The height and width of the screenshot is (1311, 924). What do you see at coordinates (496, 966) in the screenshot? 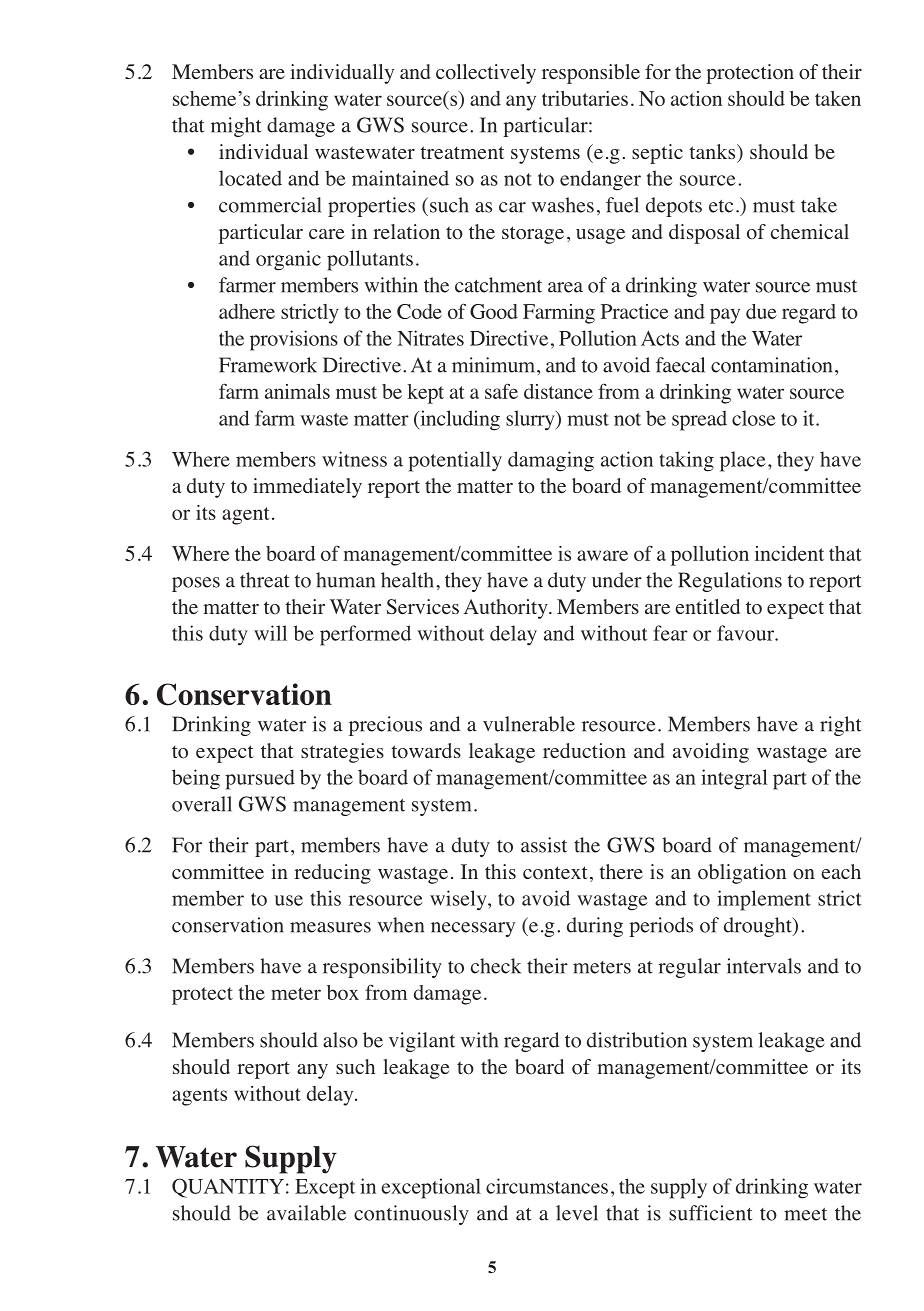
I see `check` at bounding box center [496, 966].
